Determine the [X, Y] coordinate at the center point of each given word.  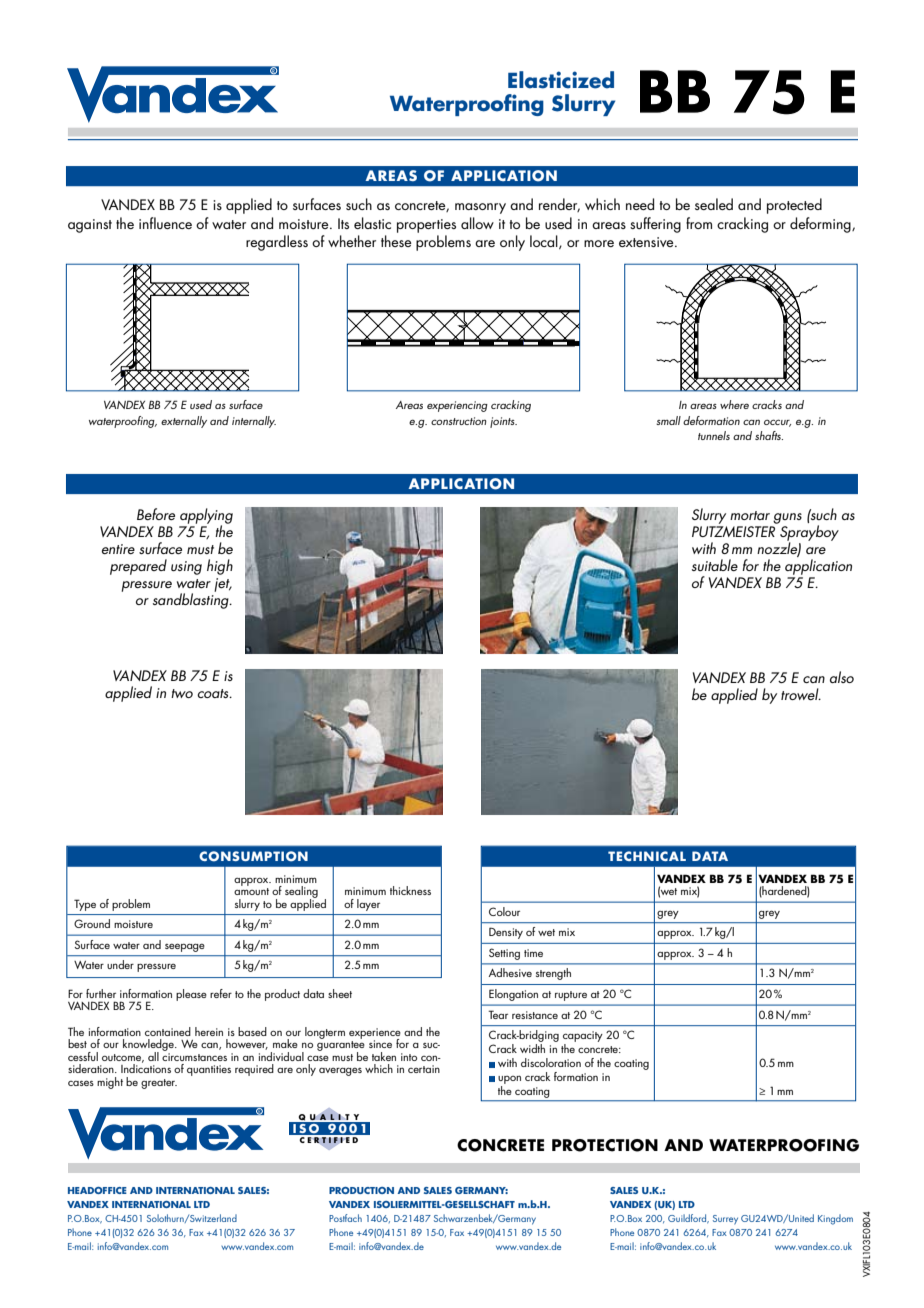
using [186, 568]
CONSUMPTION [253, 856]
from [699, 223]
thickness [410, 890]
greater [159, 1084]
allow [477, 223]
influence [165, 223]
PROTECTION [605, 1145]
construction [459, 421]
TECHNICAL [647, 856]
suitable [715, 565]
